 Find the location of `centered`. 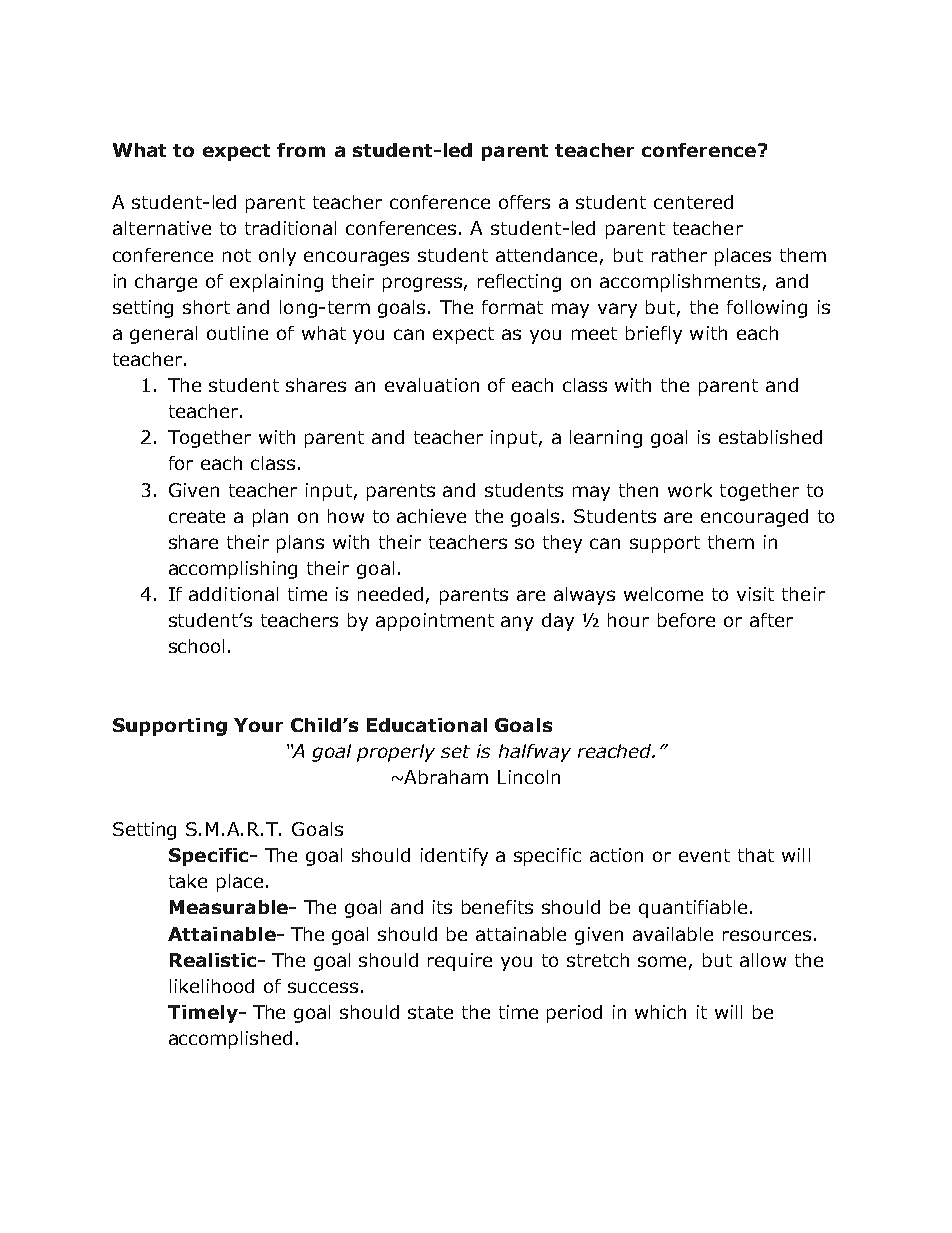

centered is located at coordinates (693, 202).
